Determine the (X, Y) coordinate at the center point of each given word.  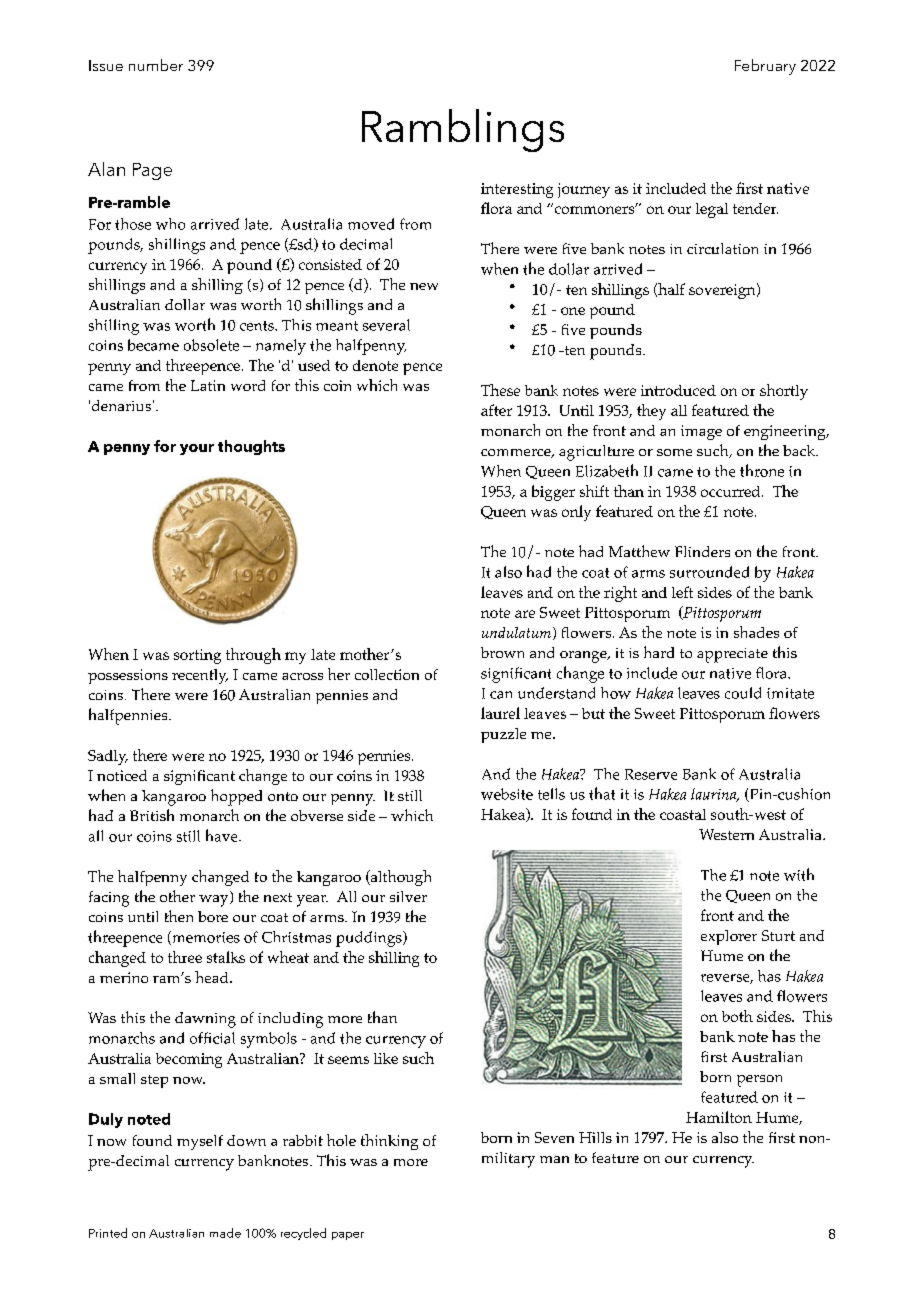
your (197, 449)
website (507, 794)
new (424, 286)
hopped (236, 797)
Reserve (651, 774)
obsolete (211, 345)
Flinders (702, 551)
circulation (722, 248)
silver (408, 896)
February (765, 67)
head (213, 977)
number (156, 65)
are (525, 614)
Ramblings (463, 130)
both (737, 1016)
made (225, 1233)
